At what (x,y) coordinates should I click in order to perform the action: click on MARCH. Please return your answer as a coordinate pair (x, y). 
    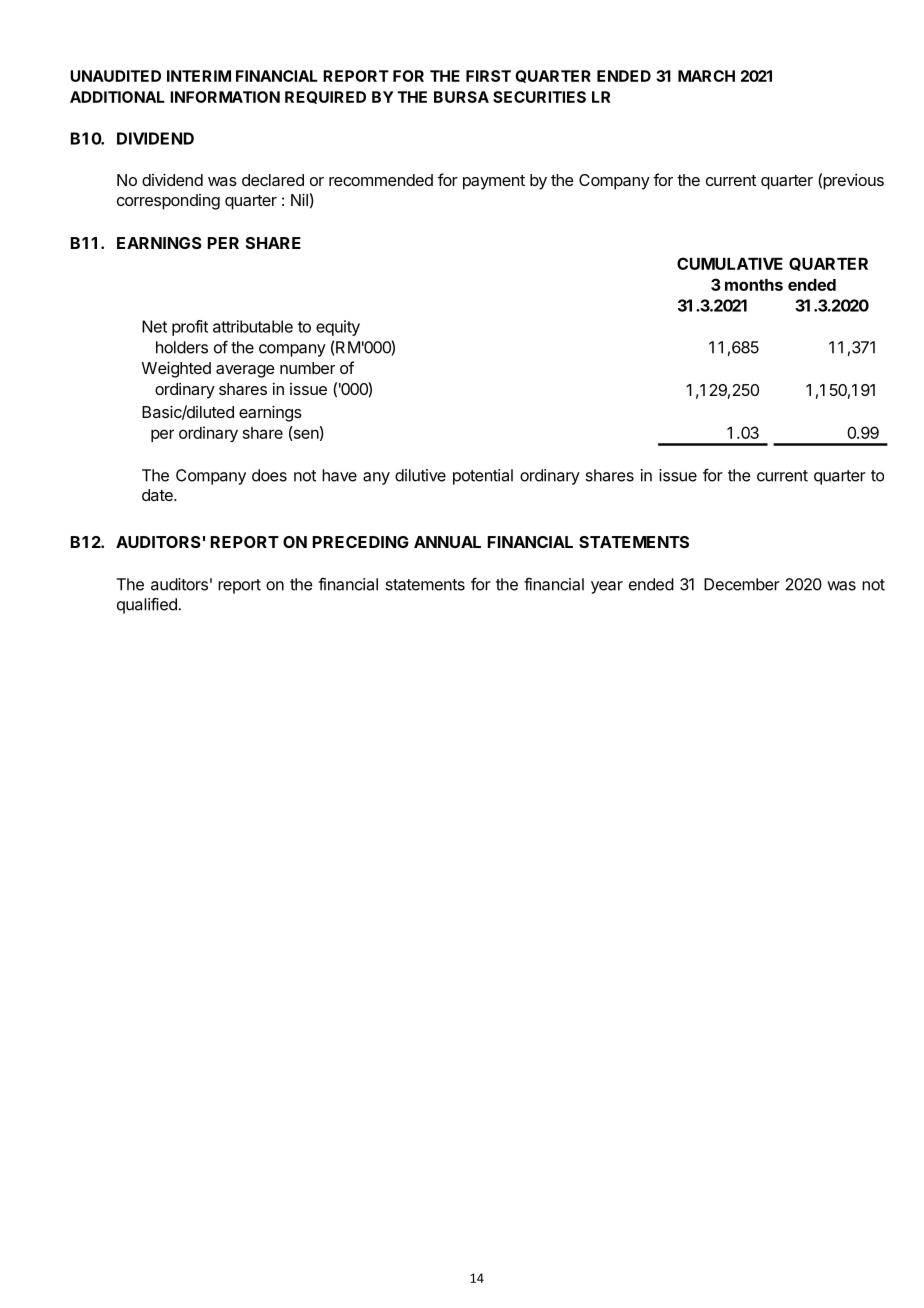
    Looking at the image, I should click on (706, 76).
